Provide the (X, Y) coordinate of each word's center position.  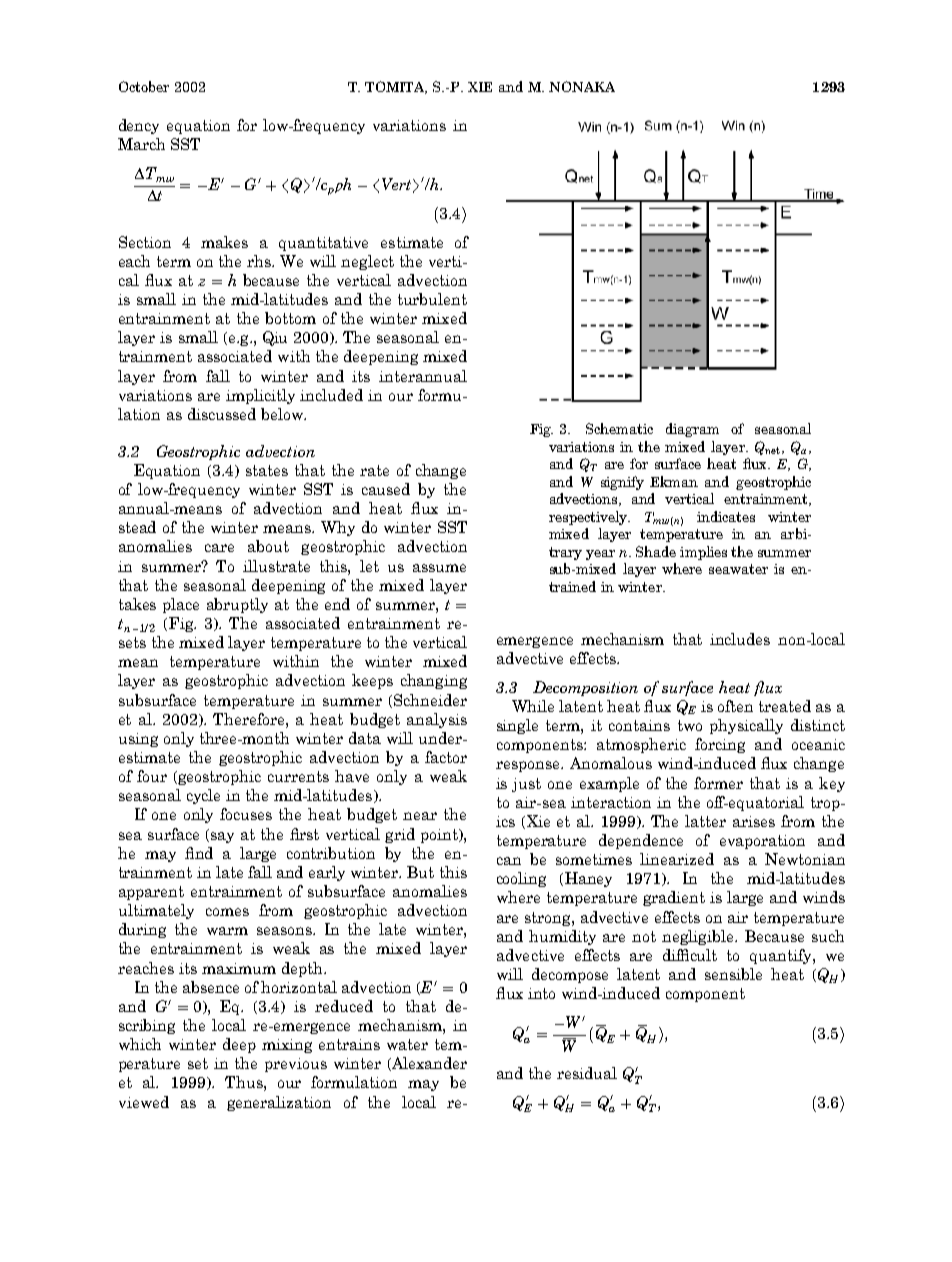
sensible (733, 974)
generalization (279, 1103)
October (144, 86)
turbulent (432, 299)
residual (587, 1073)
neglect (367, 262)
